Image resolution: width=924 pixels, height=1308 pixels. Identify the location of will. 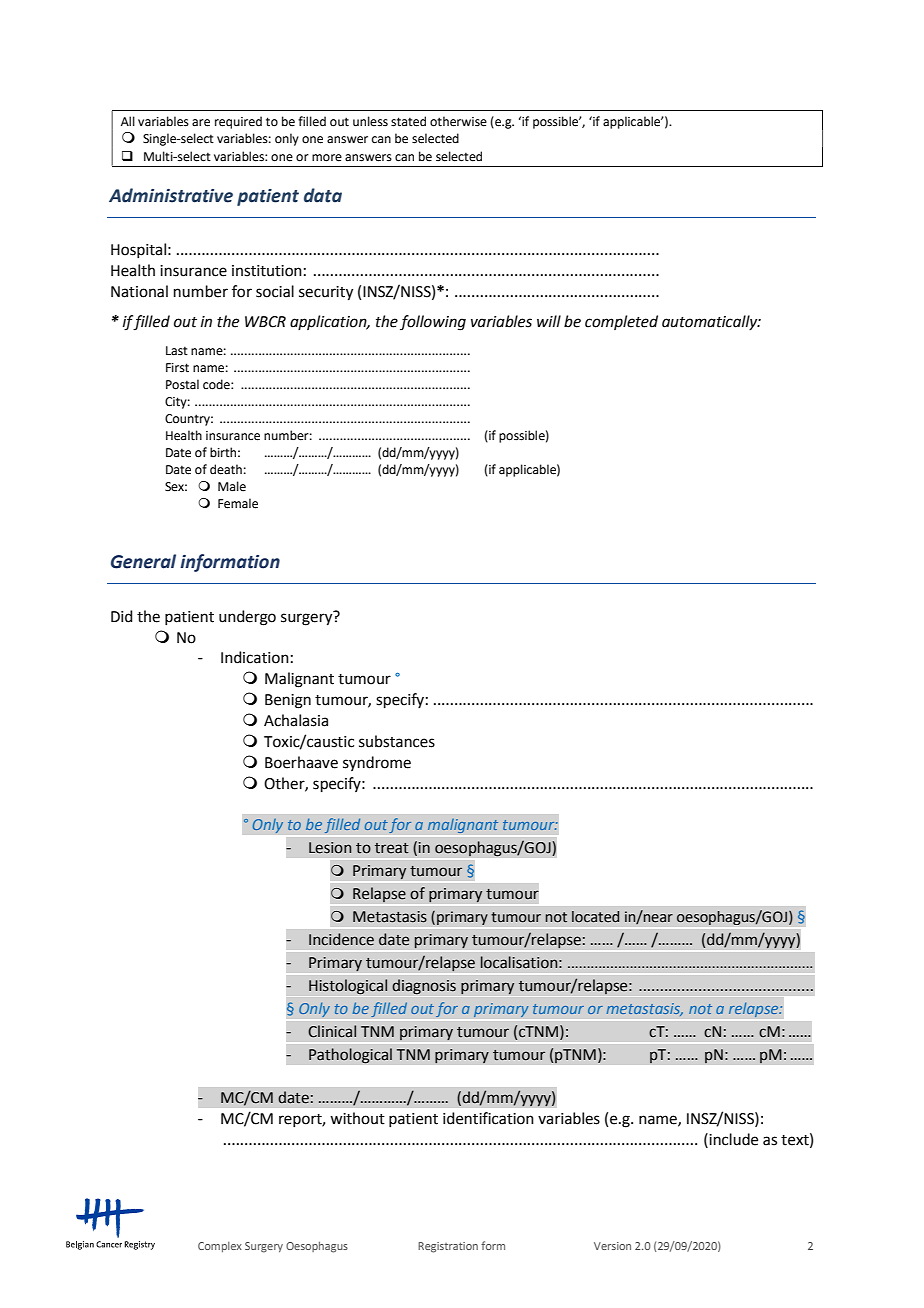
(549, 321).
